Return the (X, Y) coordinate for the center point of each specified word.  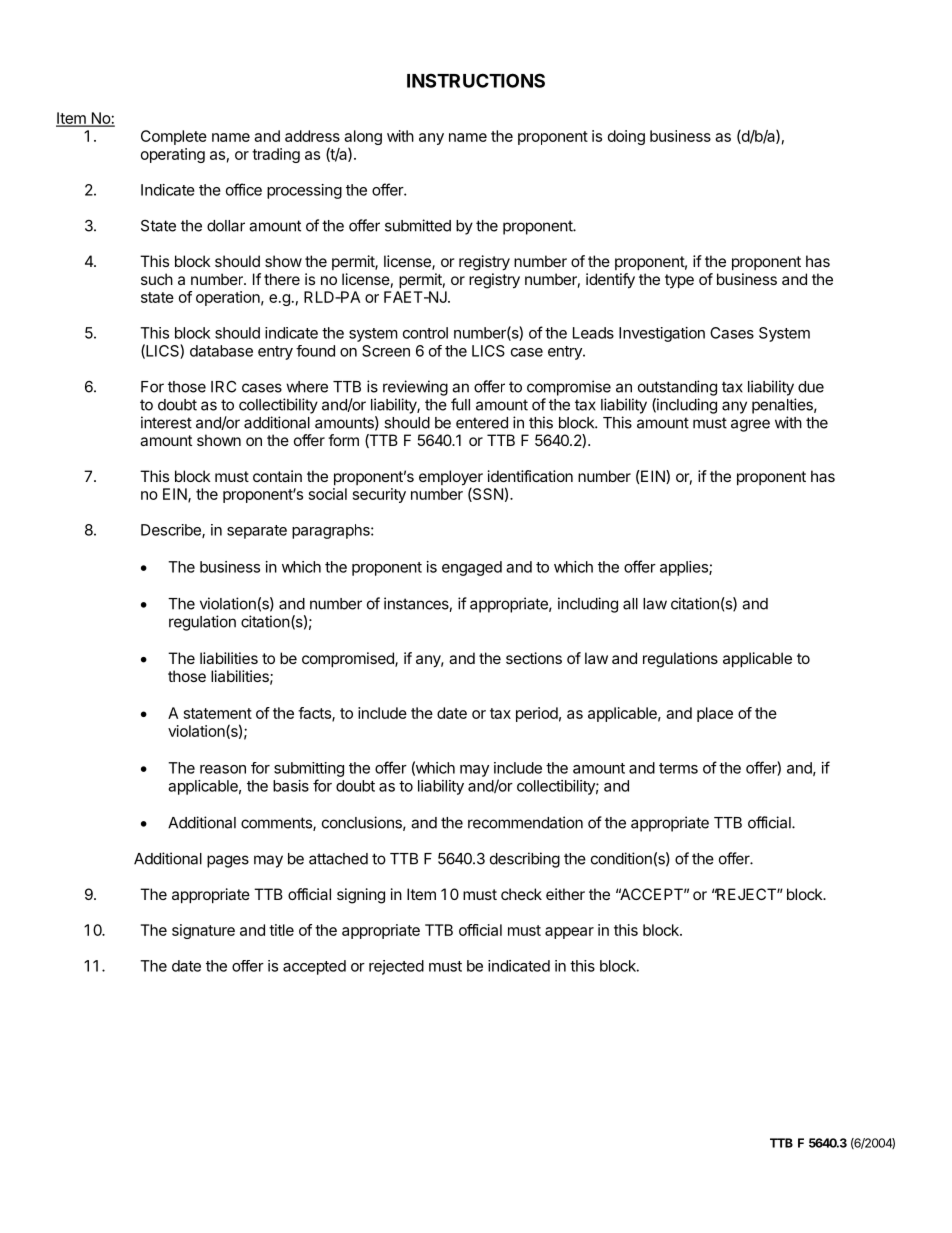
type (679, 281)
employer (451, 479)
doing (626, 137)
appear (569, 933)
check (521, 894)
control (425, 333)
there (282, 279)
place (715, 714)
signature (203, 931)
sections (534, 658)
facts (315, 714)
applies (685, 568)
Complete (174, 137)
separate (257, 532)
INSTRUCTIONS (476, 80)
